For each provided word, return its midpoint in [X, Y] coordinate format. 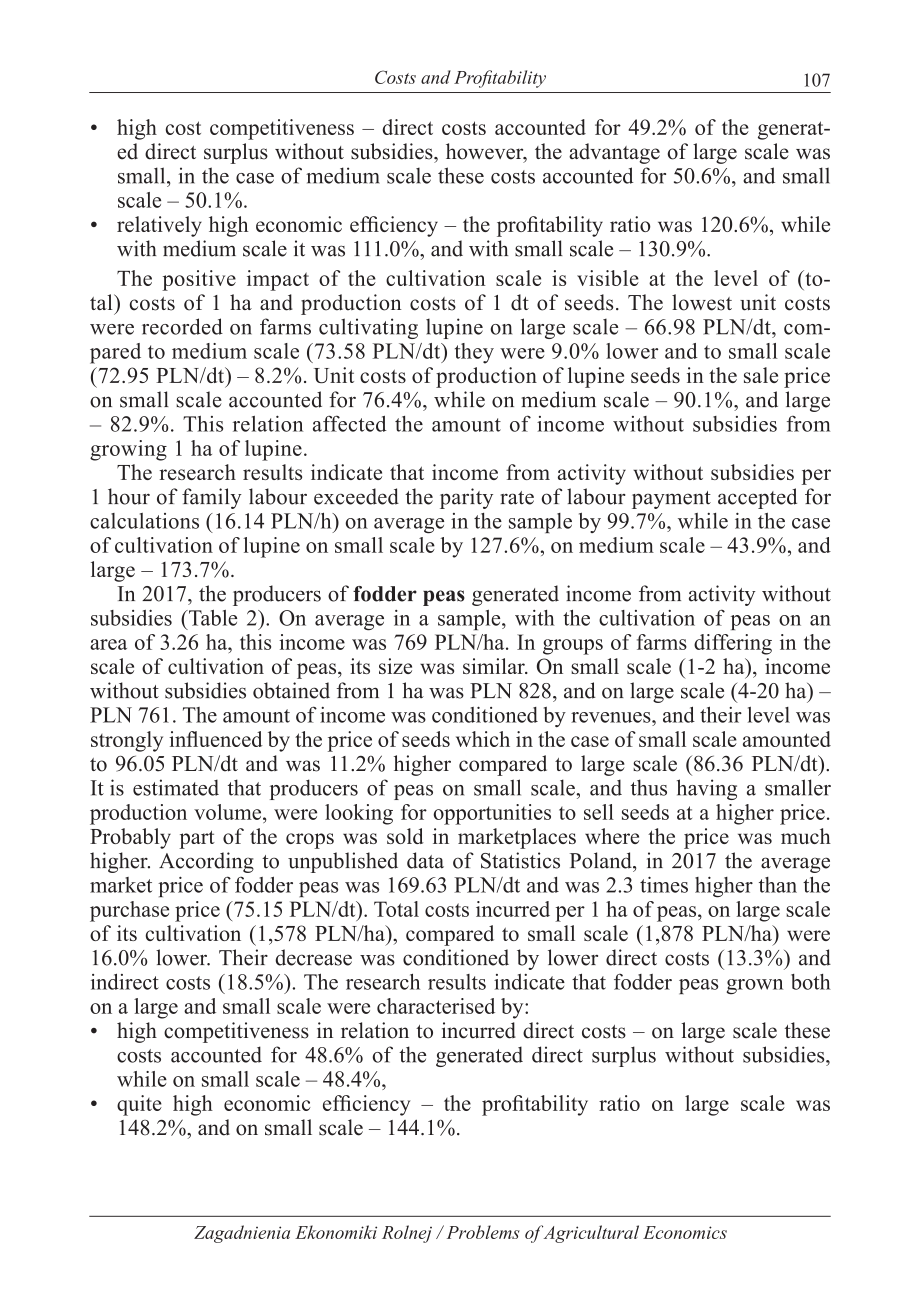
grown [755, 986]
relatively [159, 226]
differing [733, 644]
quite [139, 1105]
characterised [436, 1006]
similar [495, 666]
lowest [702, 302]
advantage [614, 153]
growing [128, 450]
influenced [216, 739]
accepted [757, 498]
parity [466, 498]
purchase [129, 911]
